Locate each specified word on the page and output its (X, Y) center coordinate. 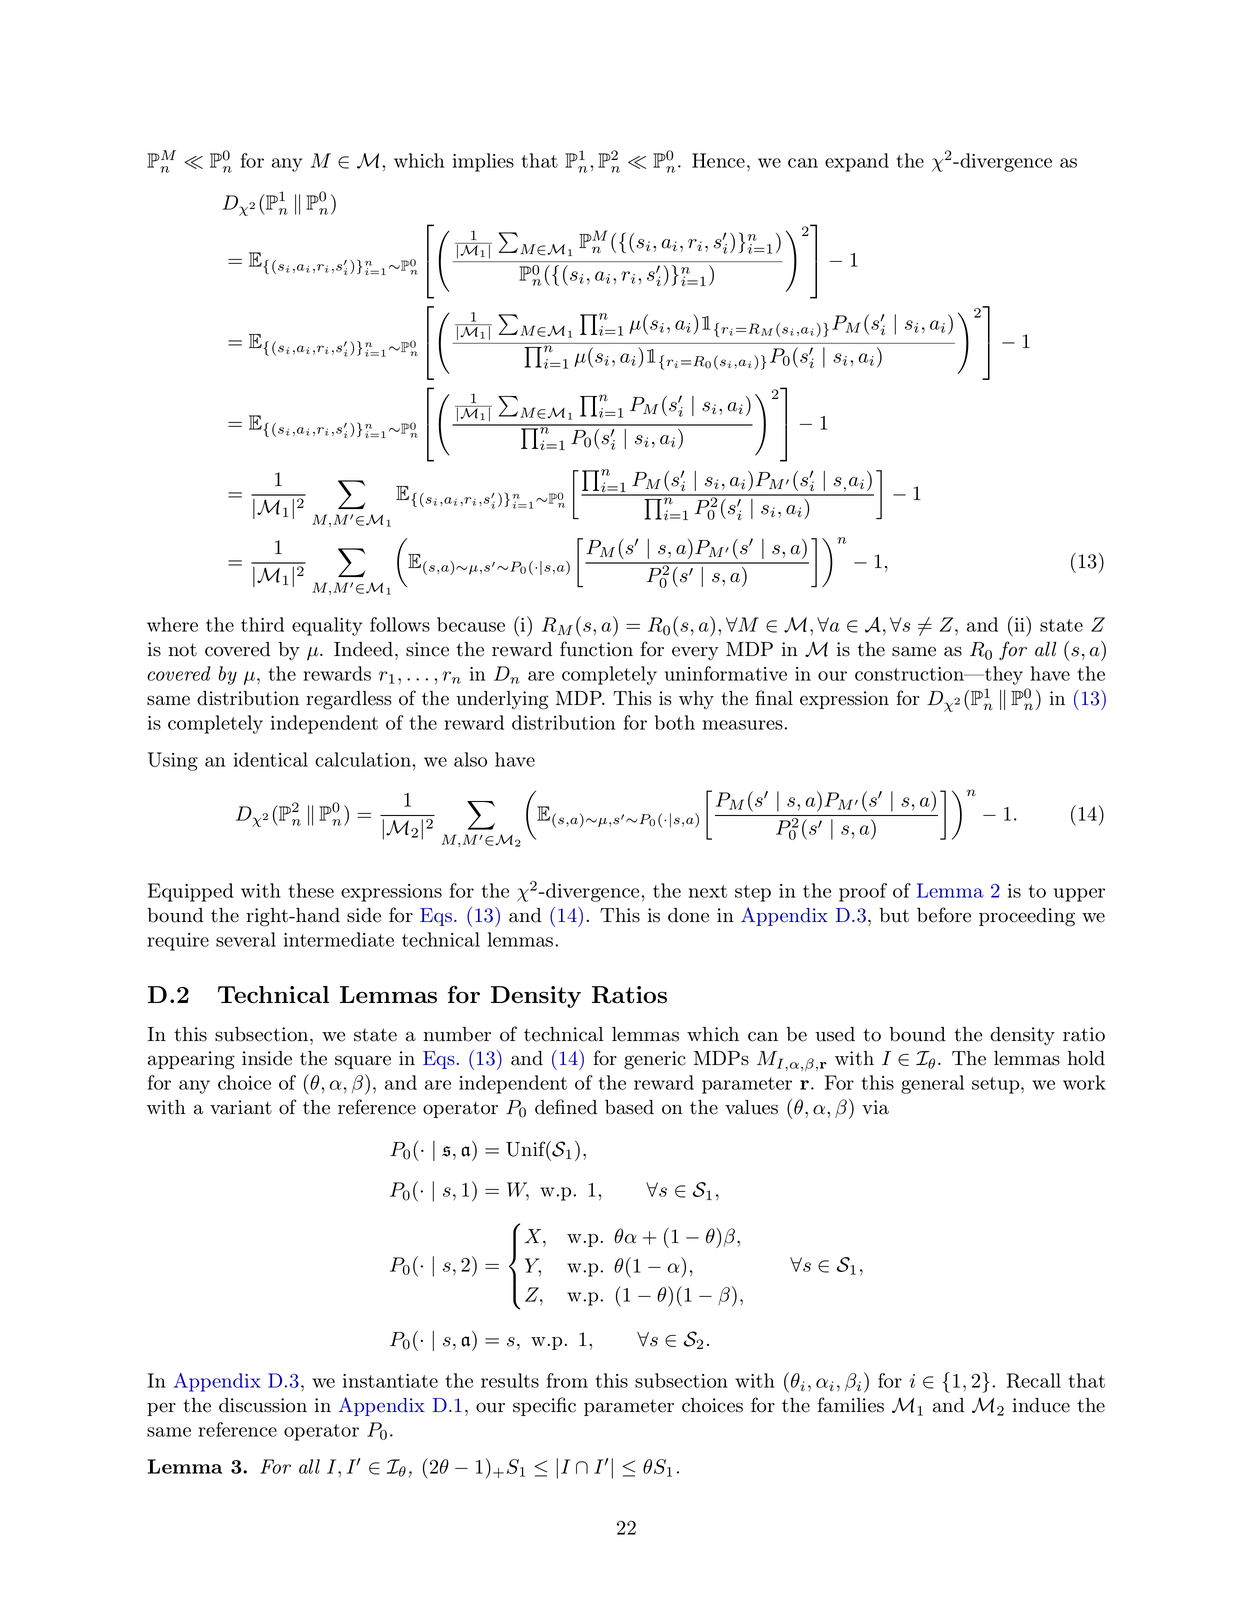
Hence (718, 160)
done (688, 915)
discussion (263, 1405)
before (944, 915)
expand (857, 162)
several (246, 939)
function (596, 649)
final (774, 698)
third (262, 624)
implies (483, 162)
